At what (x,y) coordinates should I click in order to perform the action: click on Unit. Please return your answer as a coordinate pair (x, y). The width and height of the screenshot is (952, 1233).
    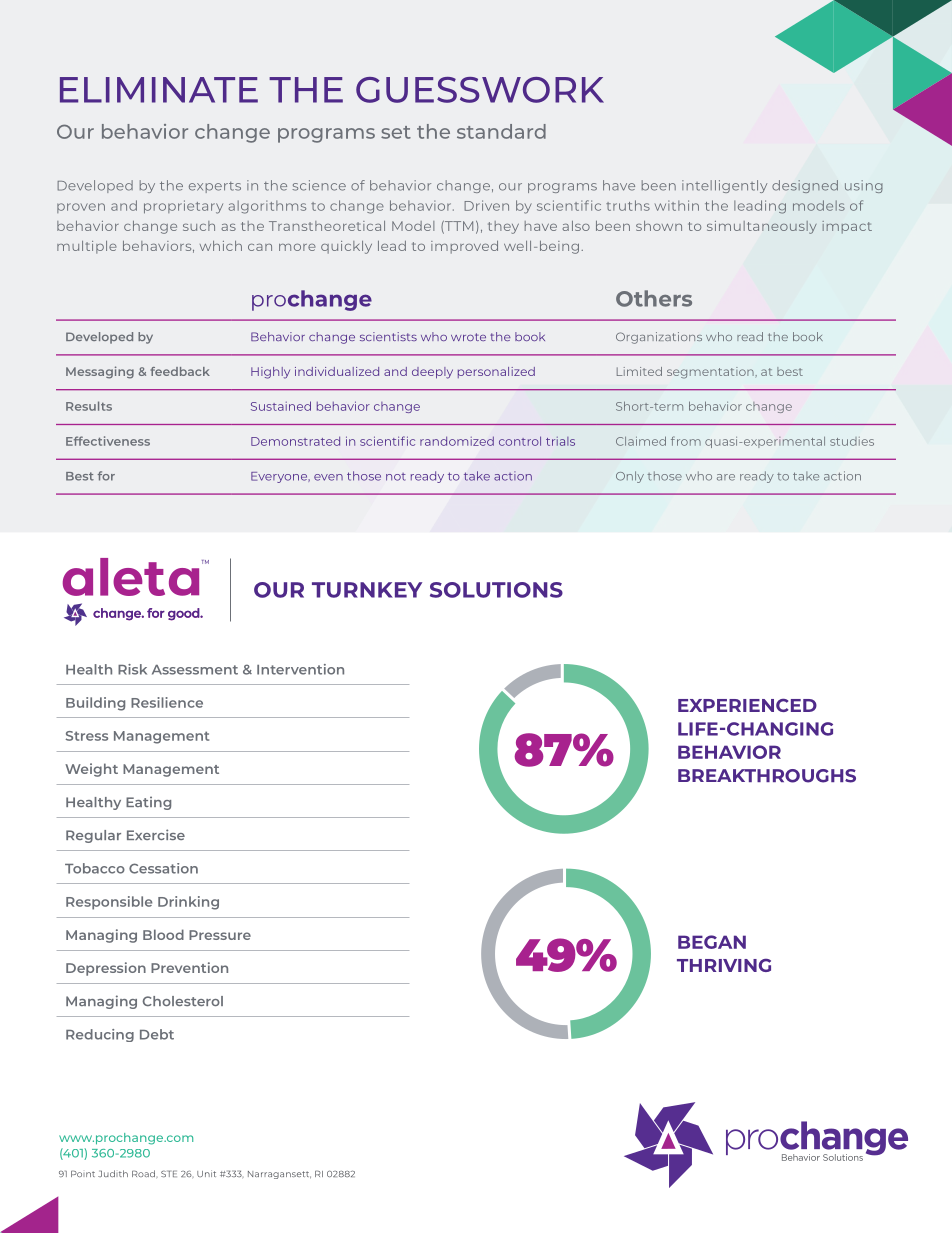
    Looking at the image, I should click on (206, 1173).
